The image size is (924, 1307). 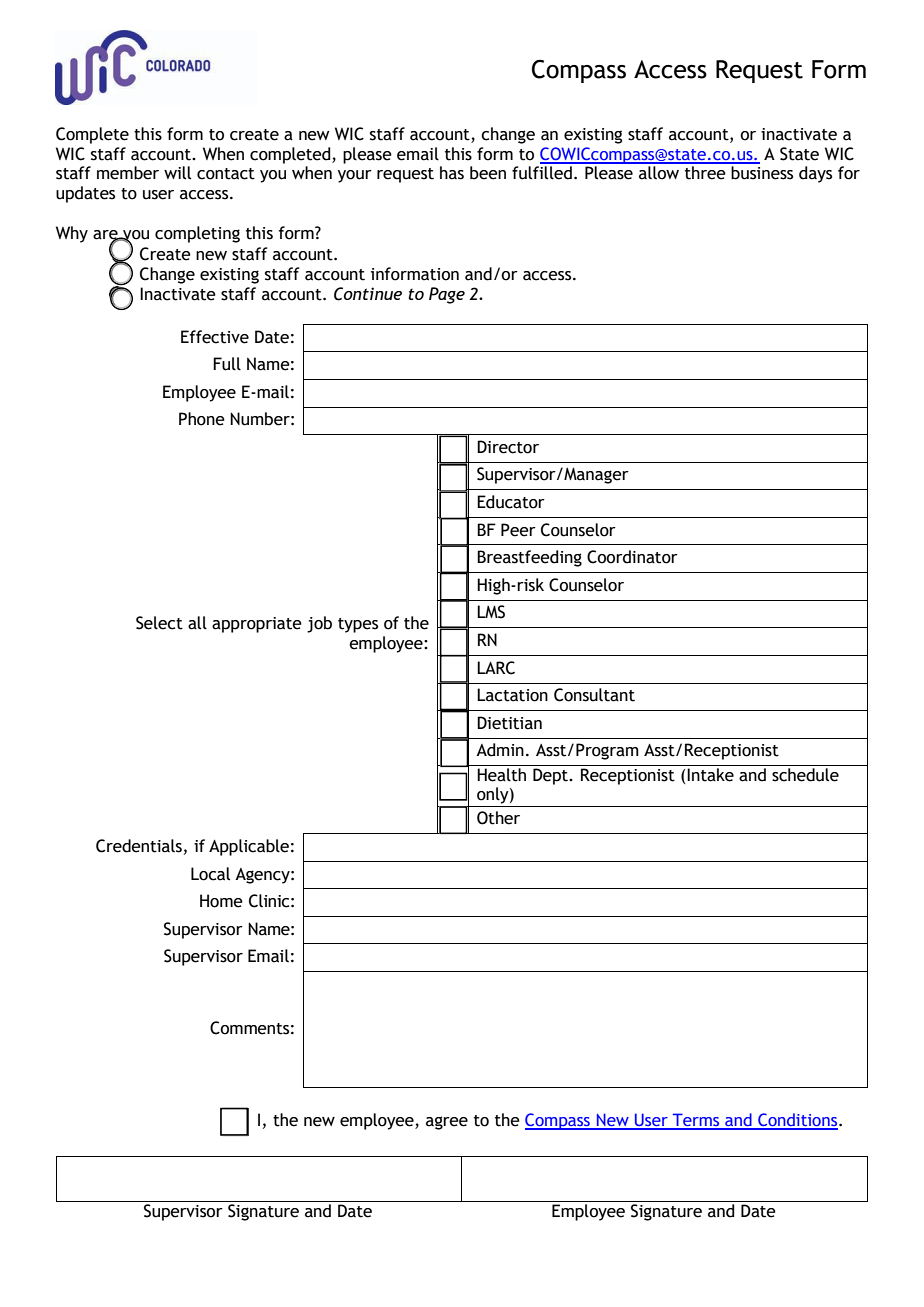 What do you see at coordinates (447, 1123) in the page?
I see `agree` at bounding box center [447, 1123].
